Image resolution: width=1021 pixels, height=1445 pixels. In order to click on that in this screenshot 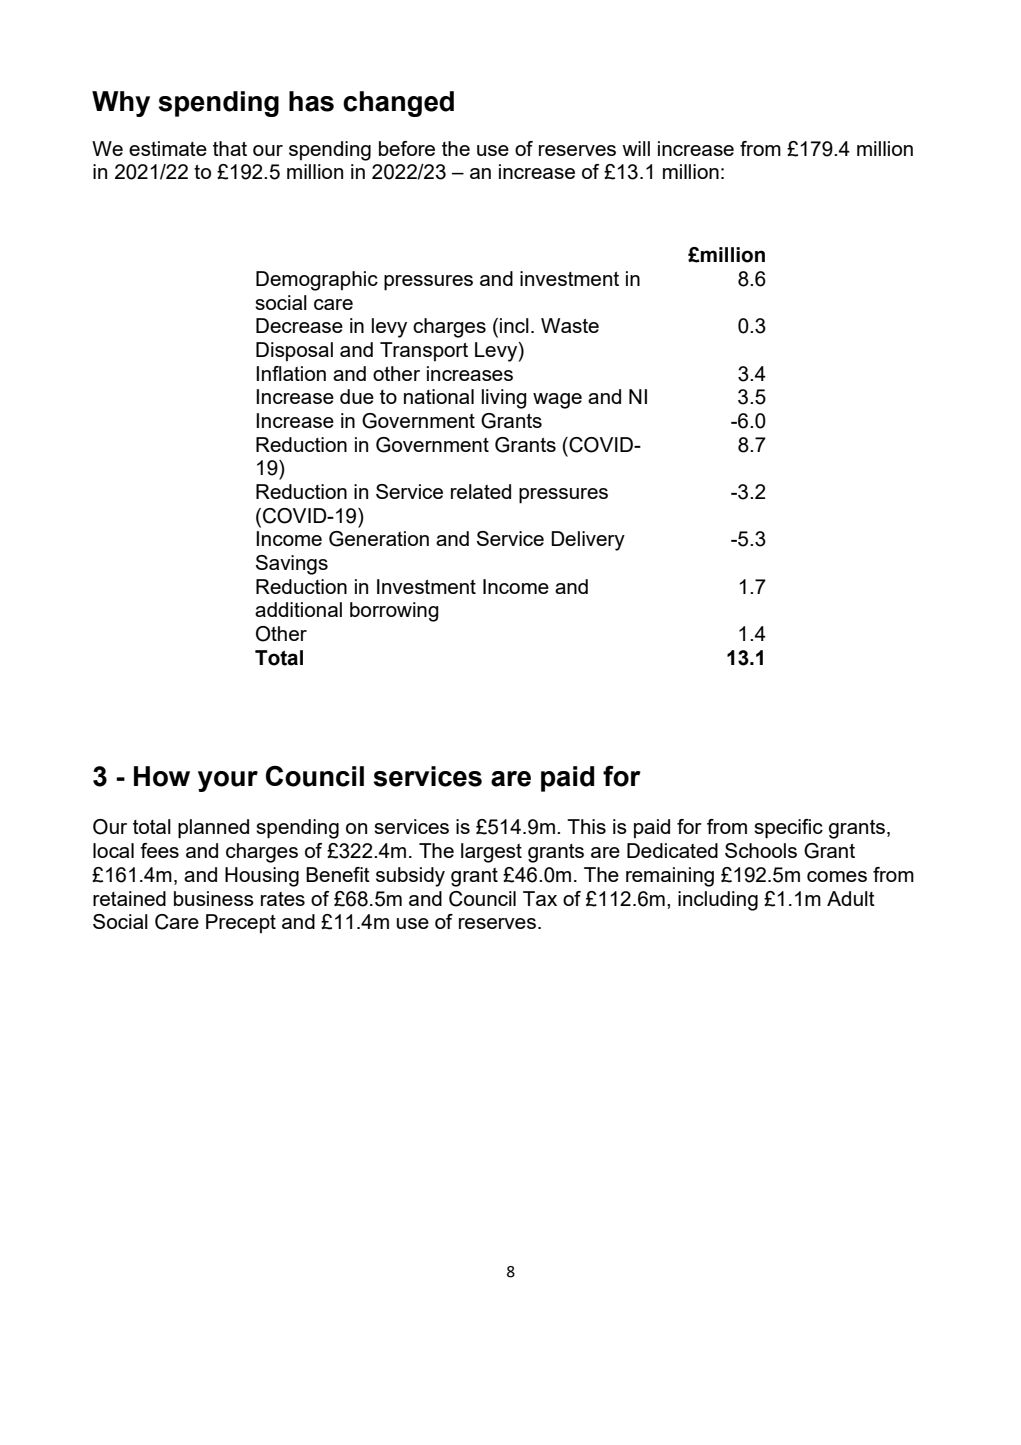, I will do `click(230, 148)`.
